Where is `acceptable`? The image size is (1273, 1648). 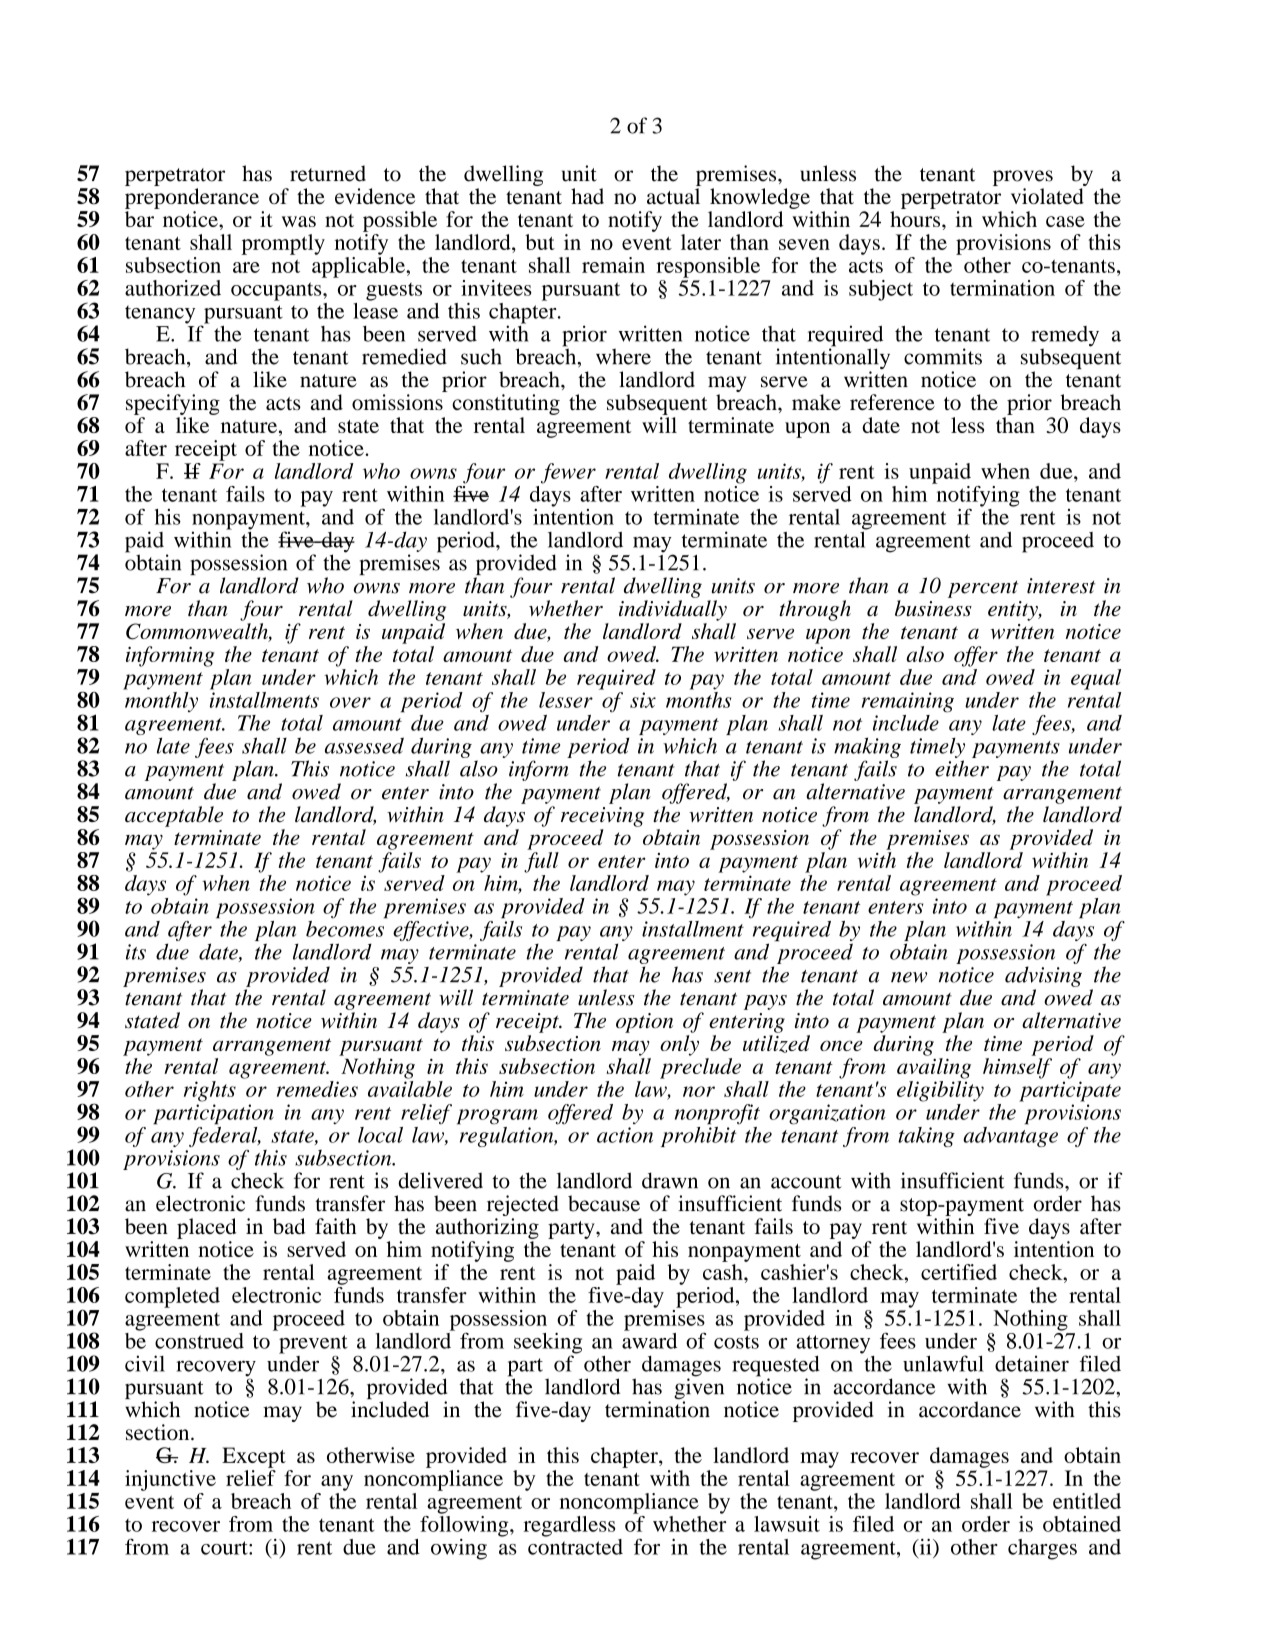
acceptable is located at coordinates (174, 816).
